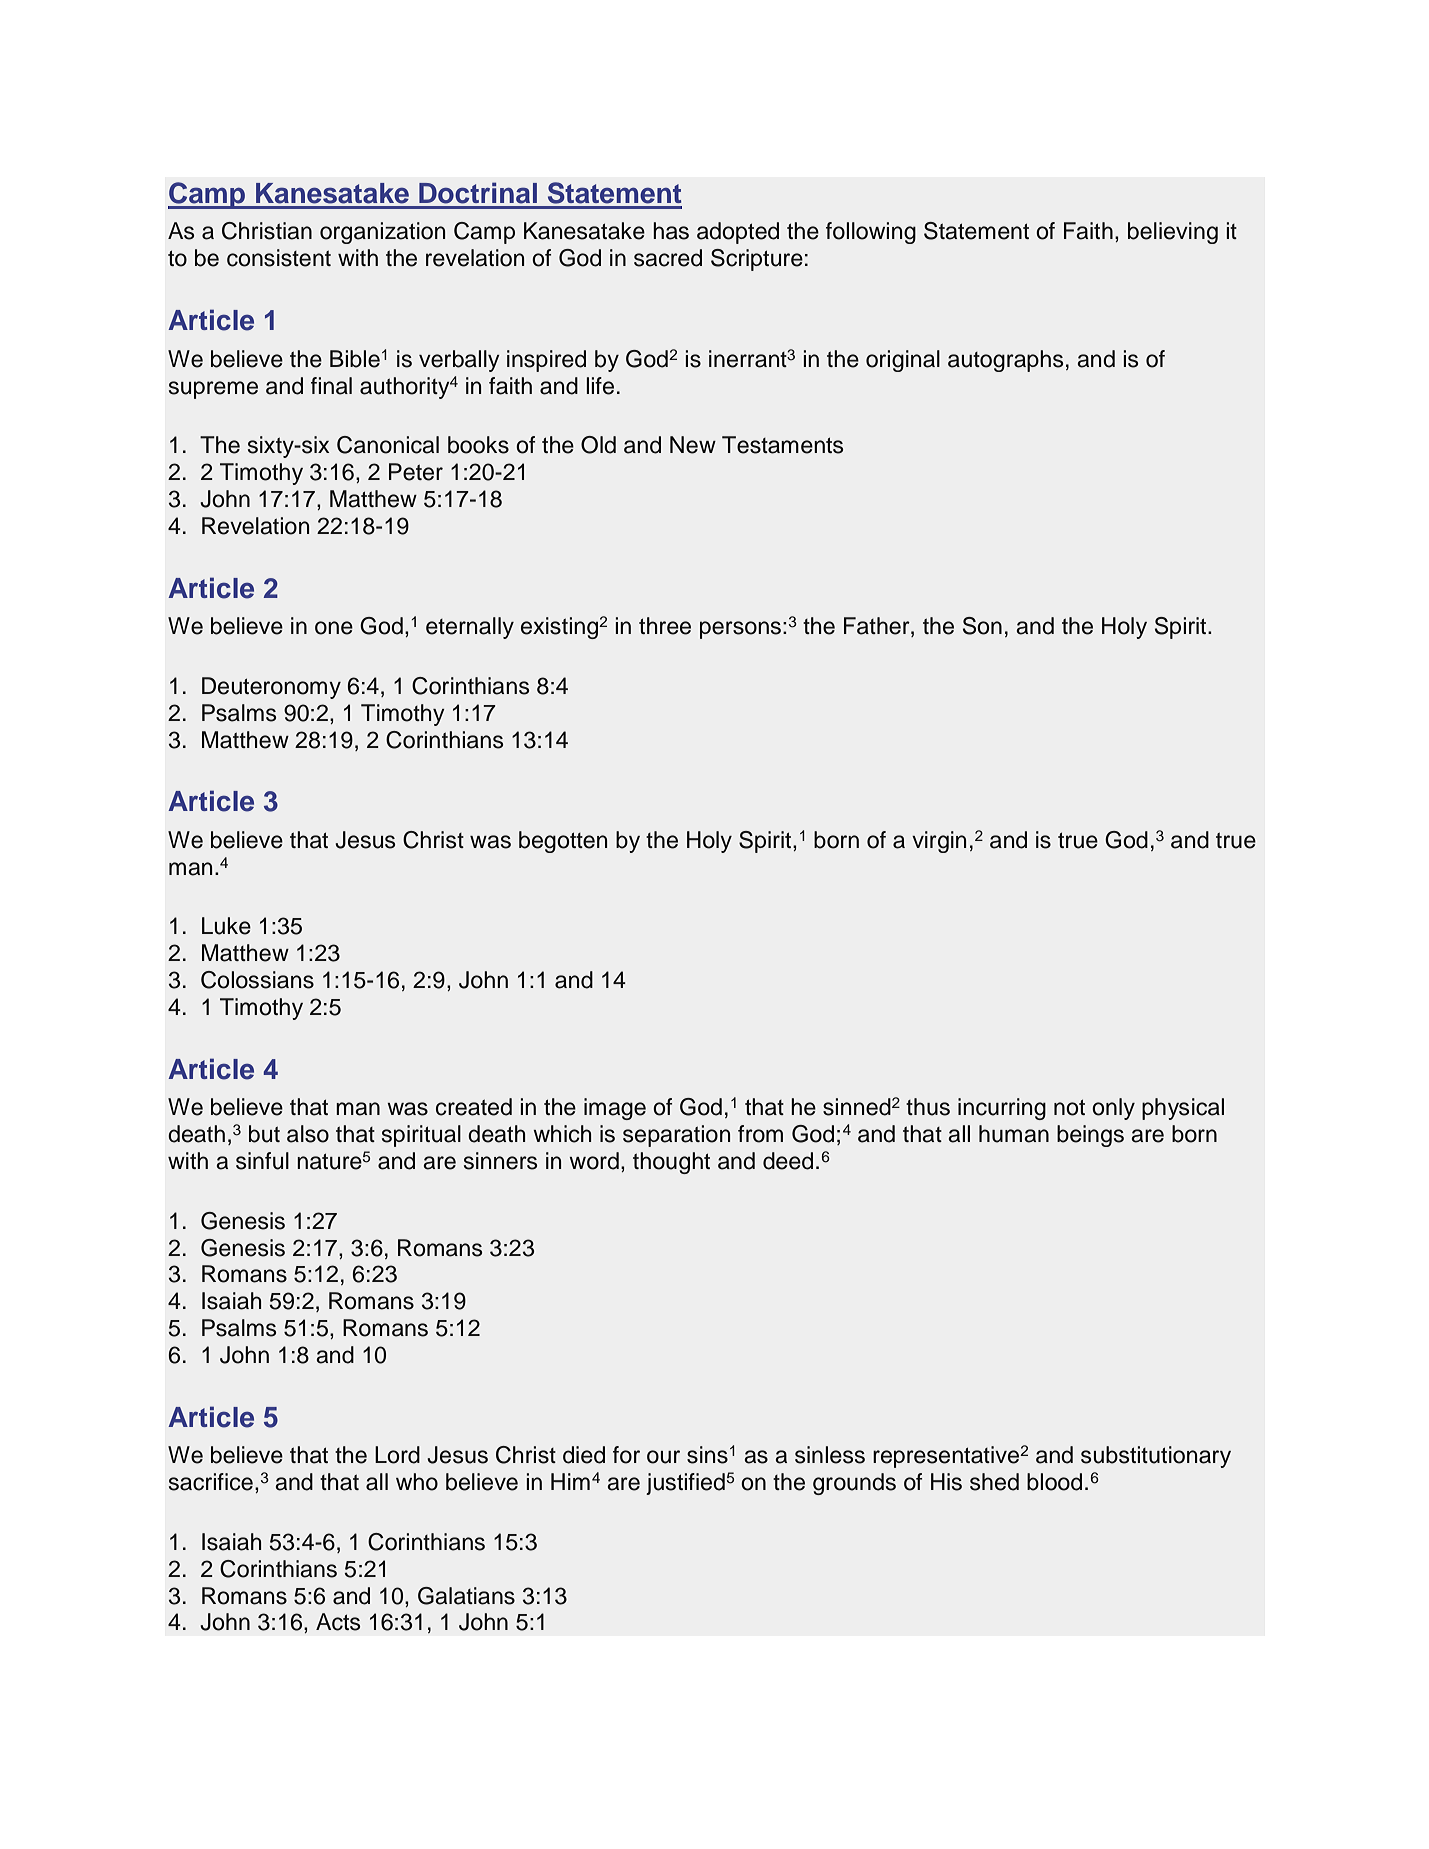 This page has height=1849, width=1429. What do you see at coordinates (663, 1457) in the page?
I see `our` at bounding box center [663, 1457].
